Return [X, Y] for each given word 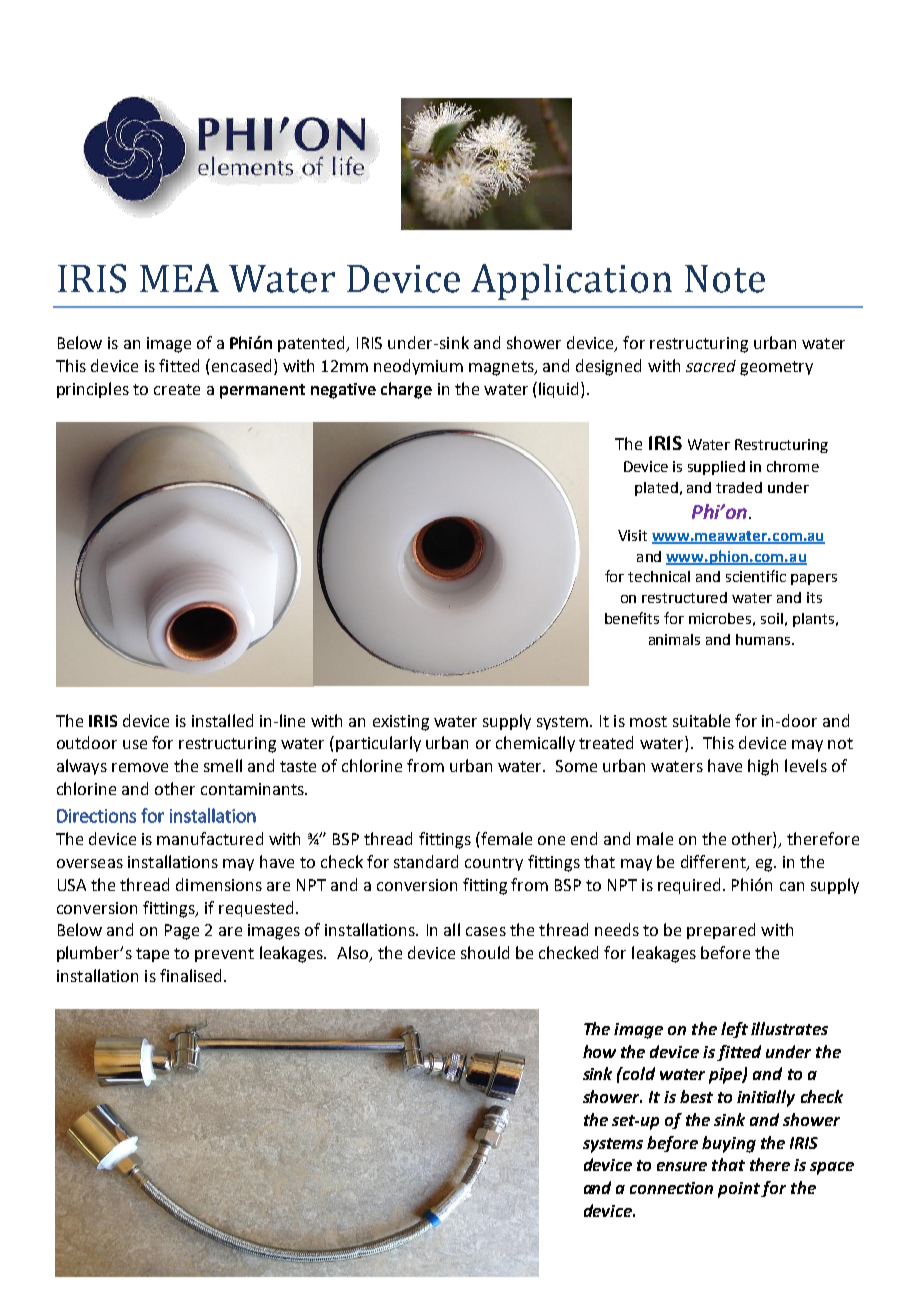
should [485, 952]
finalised [192, 975]
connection [671, 1188]
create [177, 389]
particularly [378, 744]
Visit [632, 535]
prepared [721, 931]
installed [222, 720]
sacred [711, 366]
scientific [756, 576]
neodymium [418, 367]
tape [152, 955]
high [763, 767]
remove [140, 767]
